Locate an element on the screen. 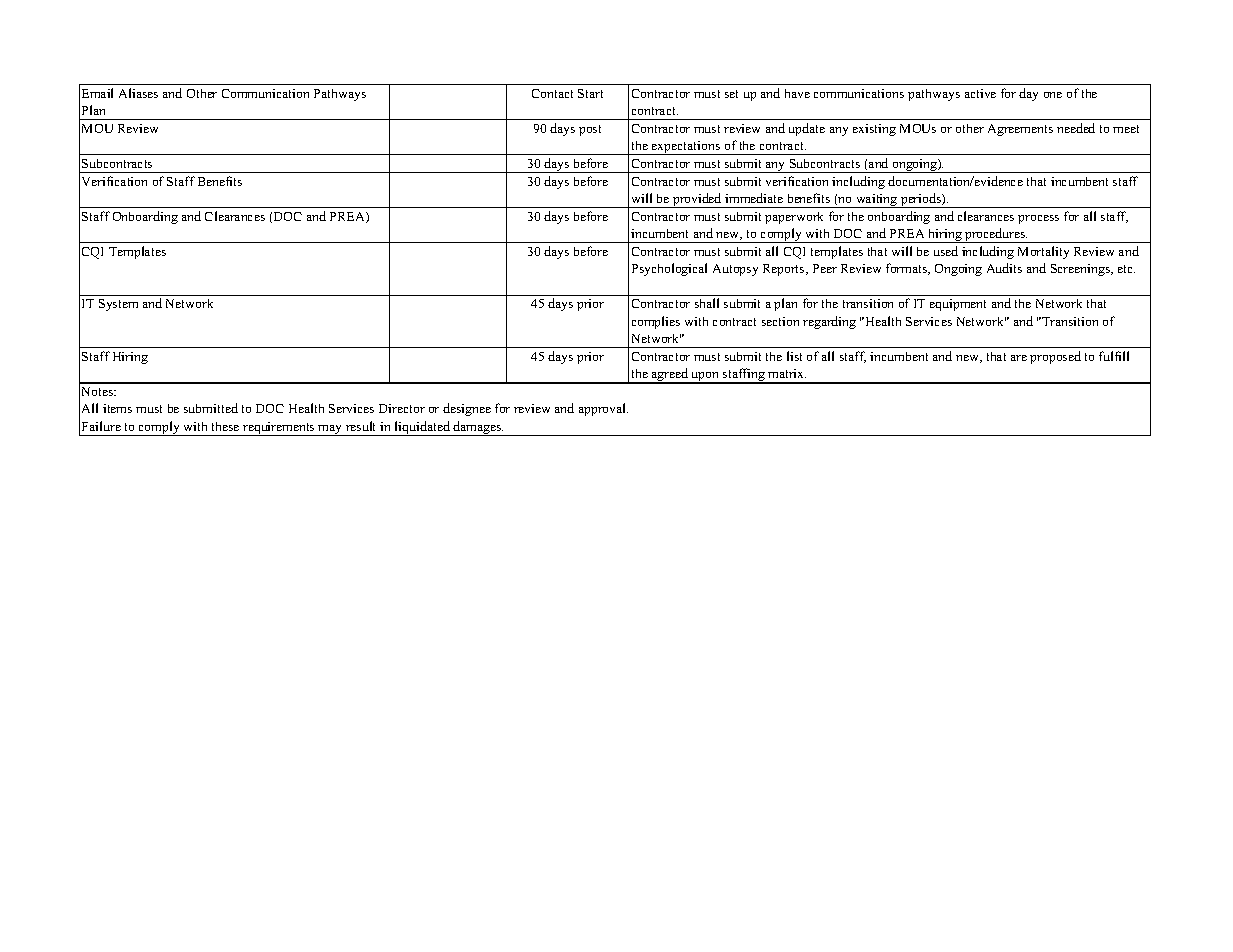 This screenshot has height=952, width=1233. Start is located at coordinates (590, 93).
